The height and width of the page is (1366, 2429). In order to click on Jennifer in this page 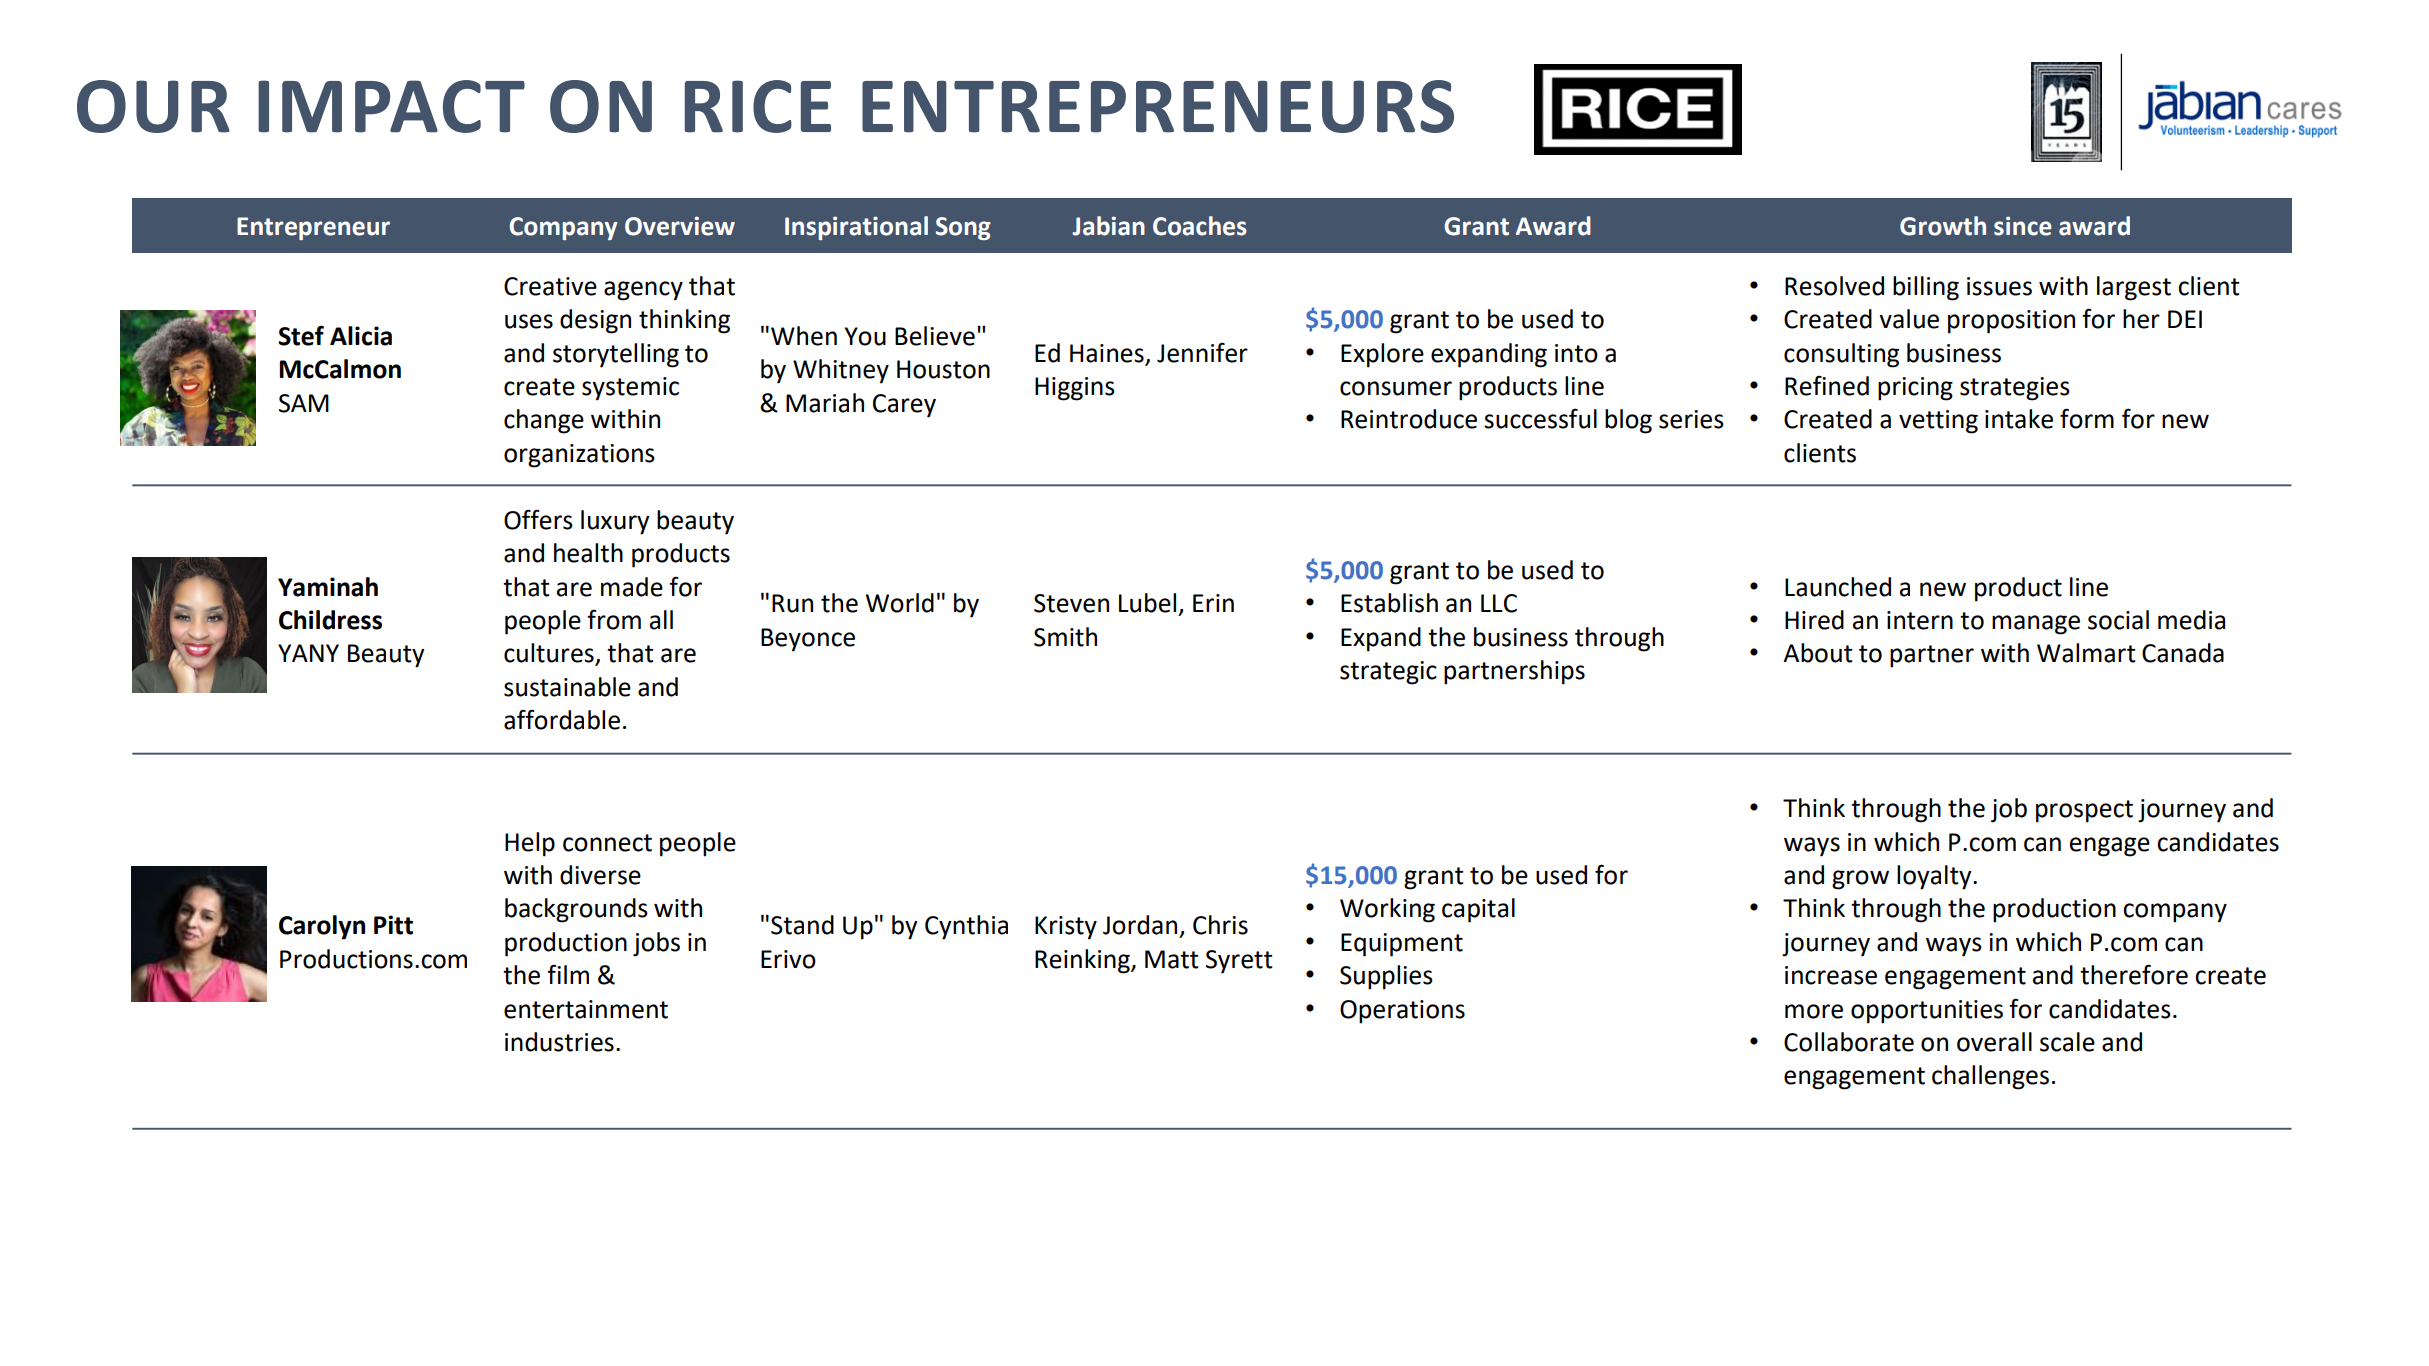, I will do `click(1202, 352)`.
